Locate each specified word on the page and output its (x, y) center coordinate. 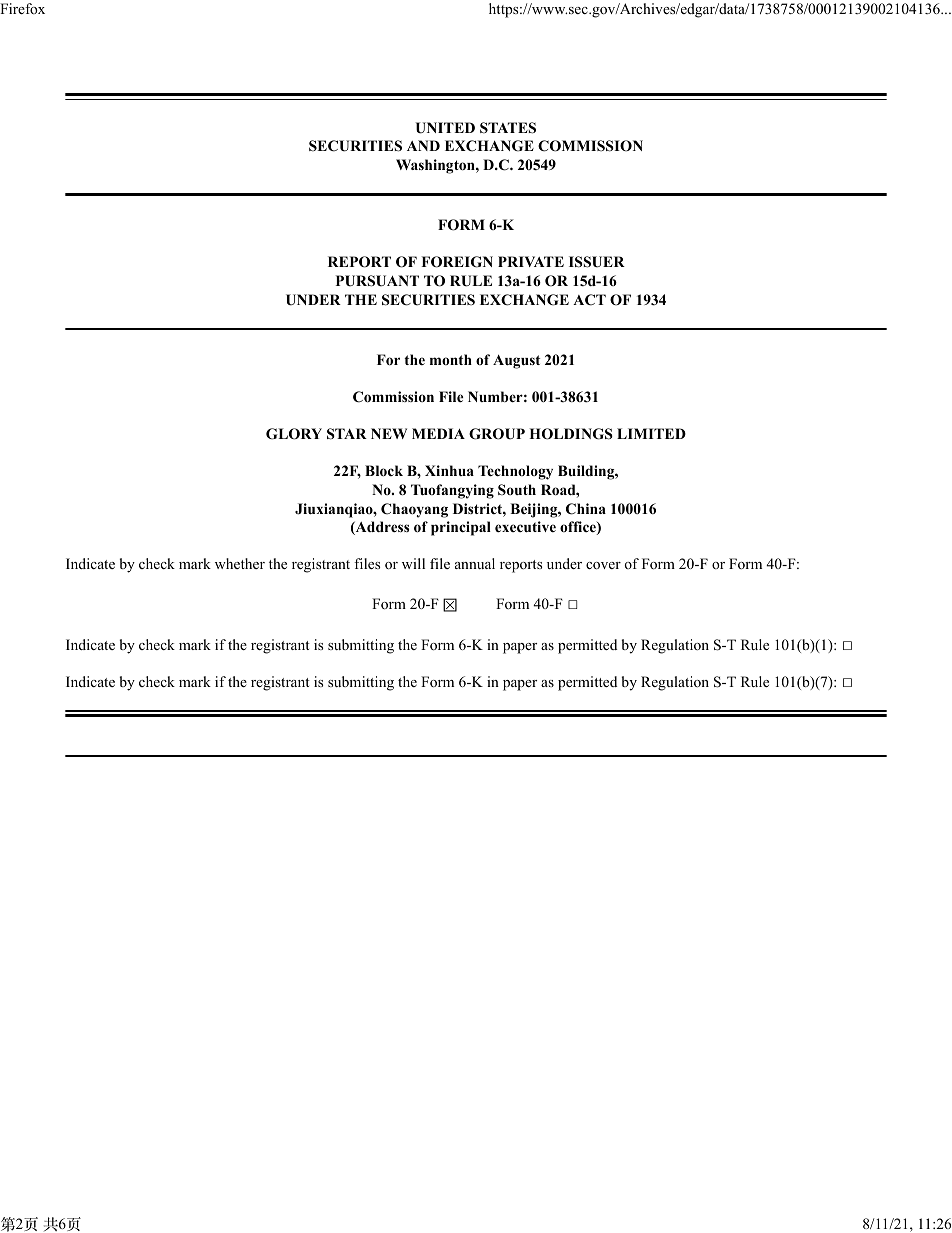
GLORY (294, 434)
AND (423, 145)
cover (603, 566)
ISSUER (597, 262)
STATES (508, 128)
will (413, 563)
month (451, 359)
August (516, 362)
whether (240, 563)
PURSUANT (377, 281)
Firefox (22, 8)
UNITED (445, 128)
